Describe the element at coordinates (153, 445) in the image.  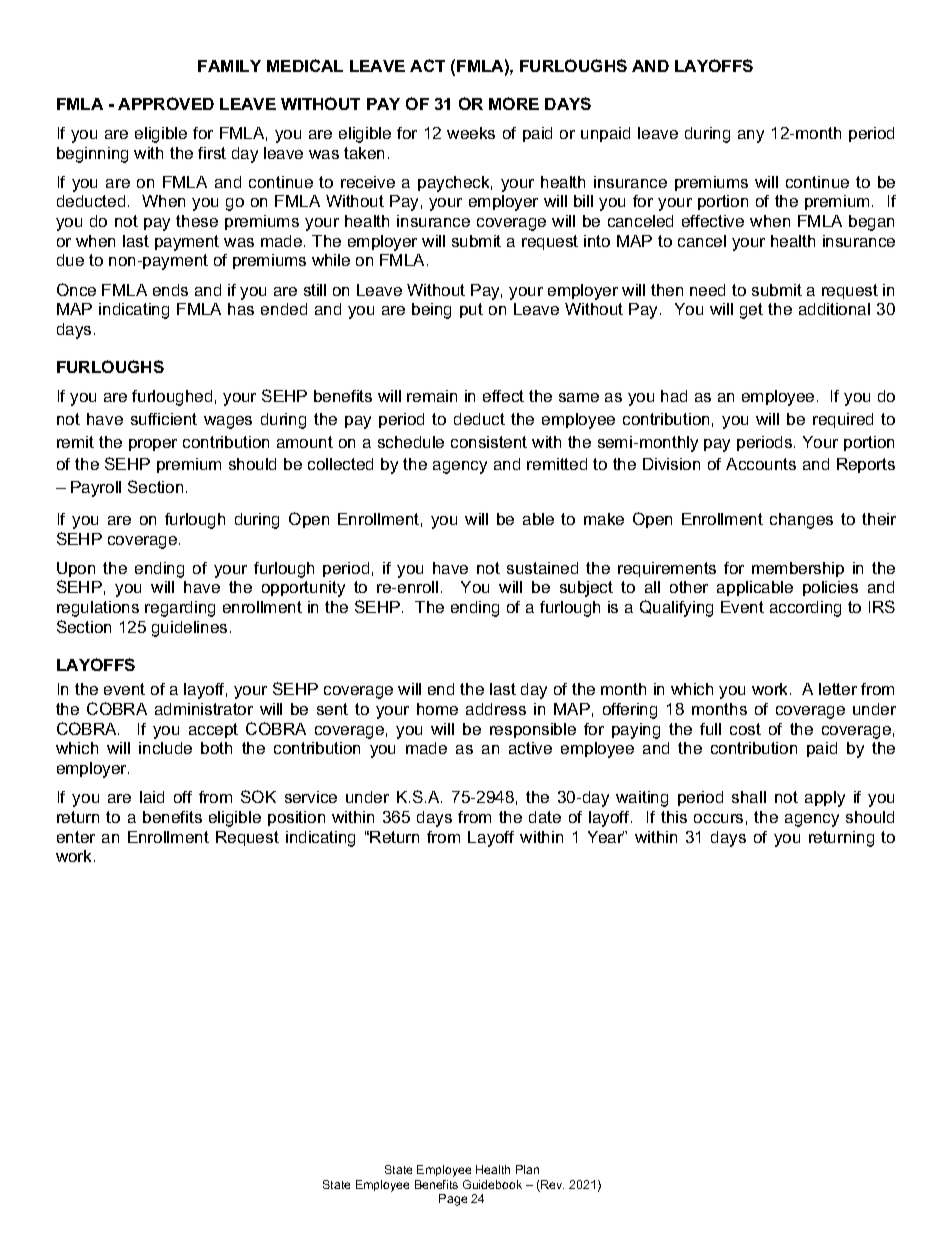
I see `proper` at that location.
